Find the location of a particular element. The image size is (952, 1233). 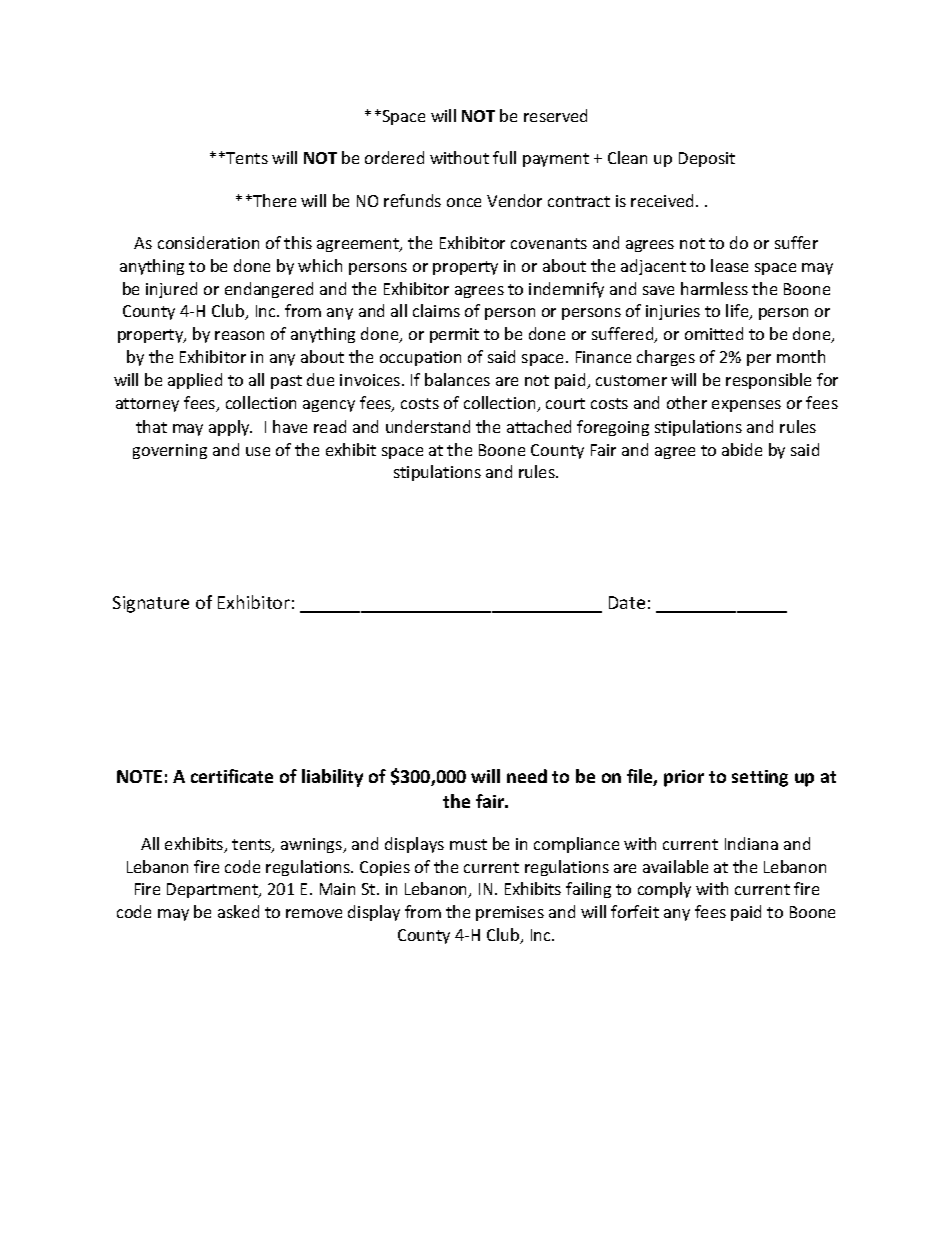

omitted is located at coordinates (714, 333).
